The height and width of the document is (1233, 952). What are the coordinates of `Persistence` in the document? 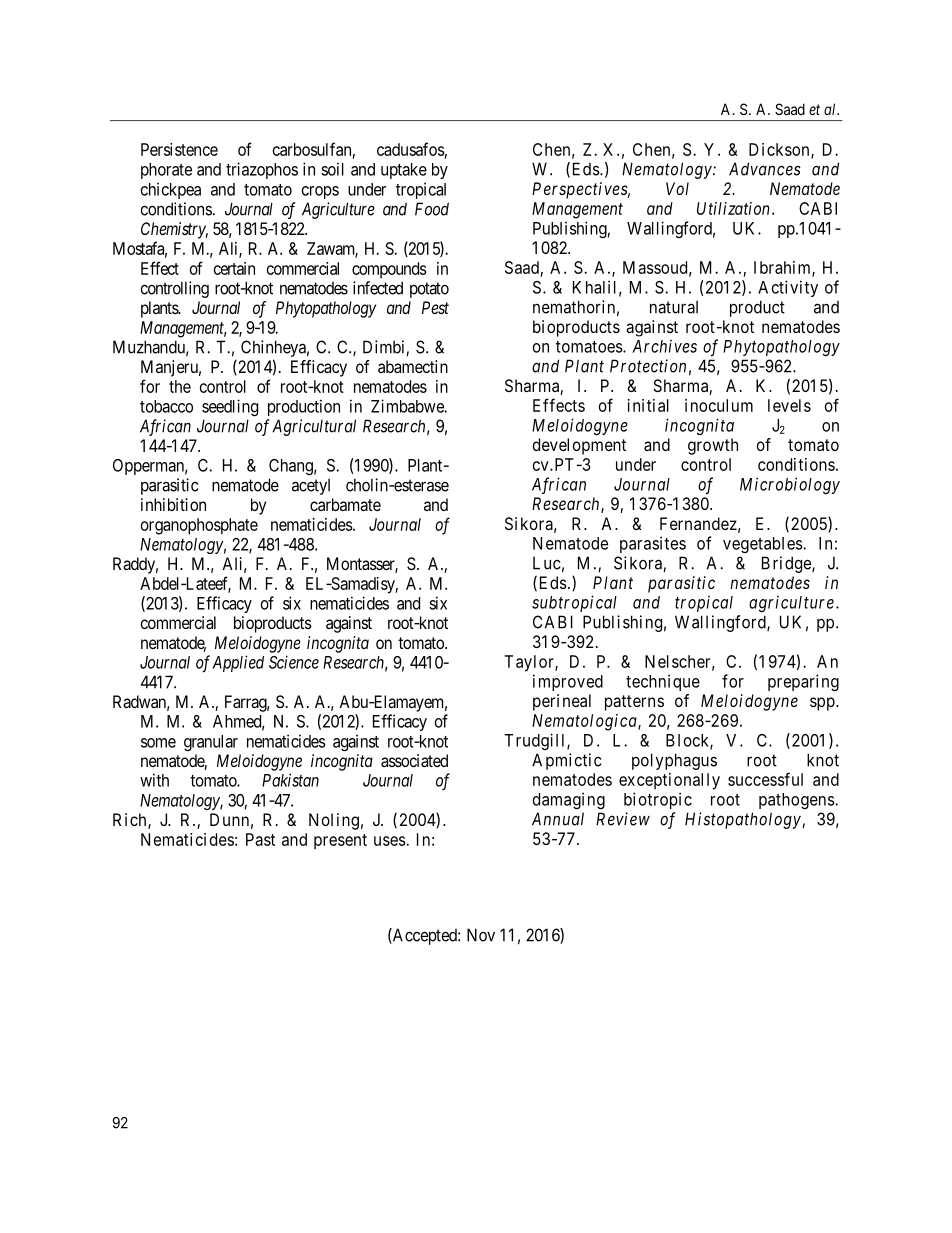 It's located at (179, 149).
